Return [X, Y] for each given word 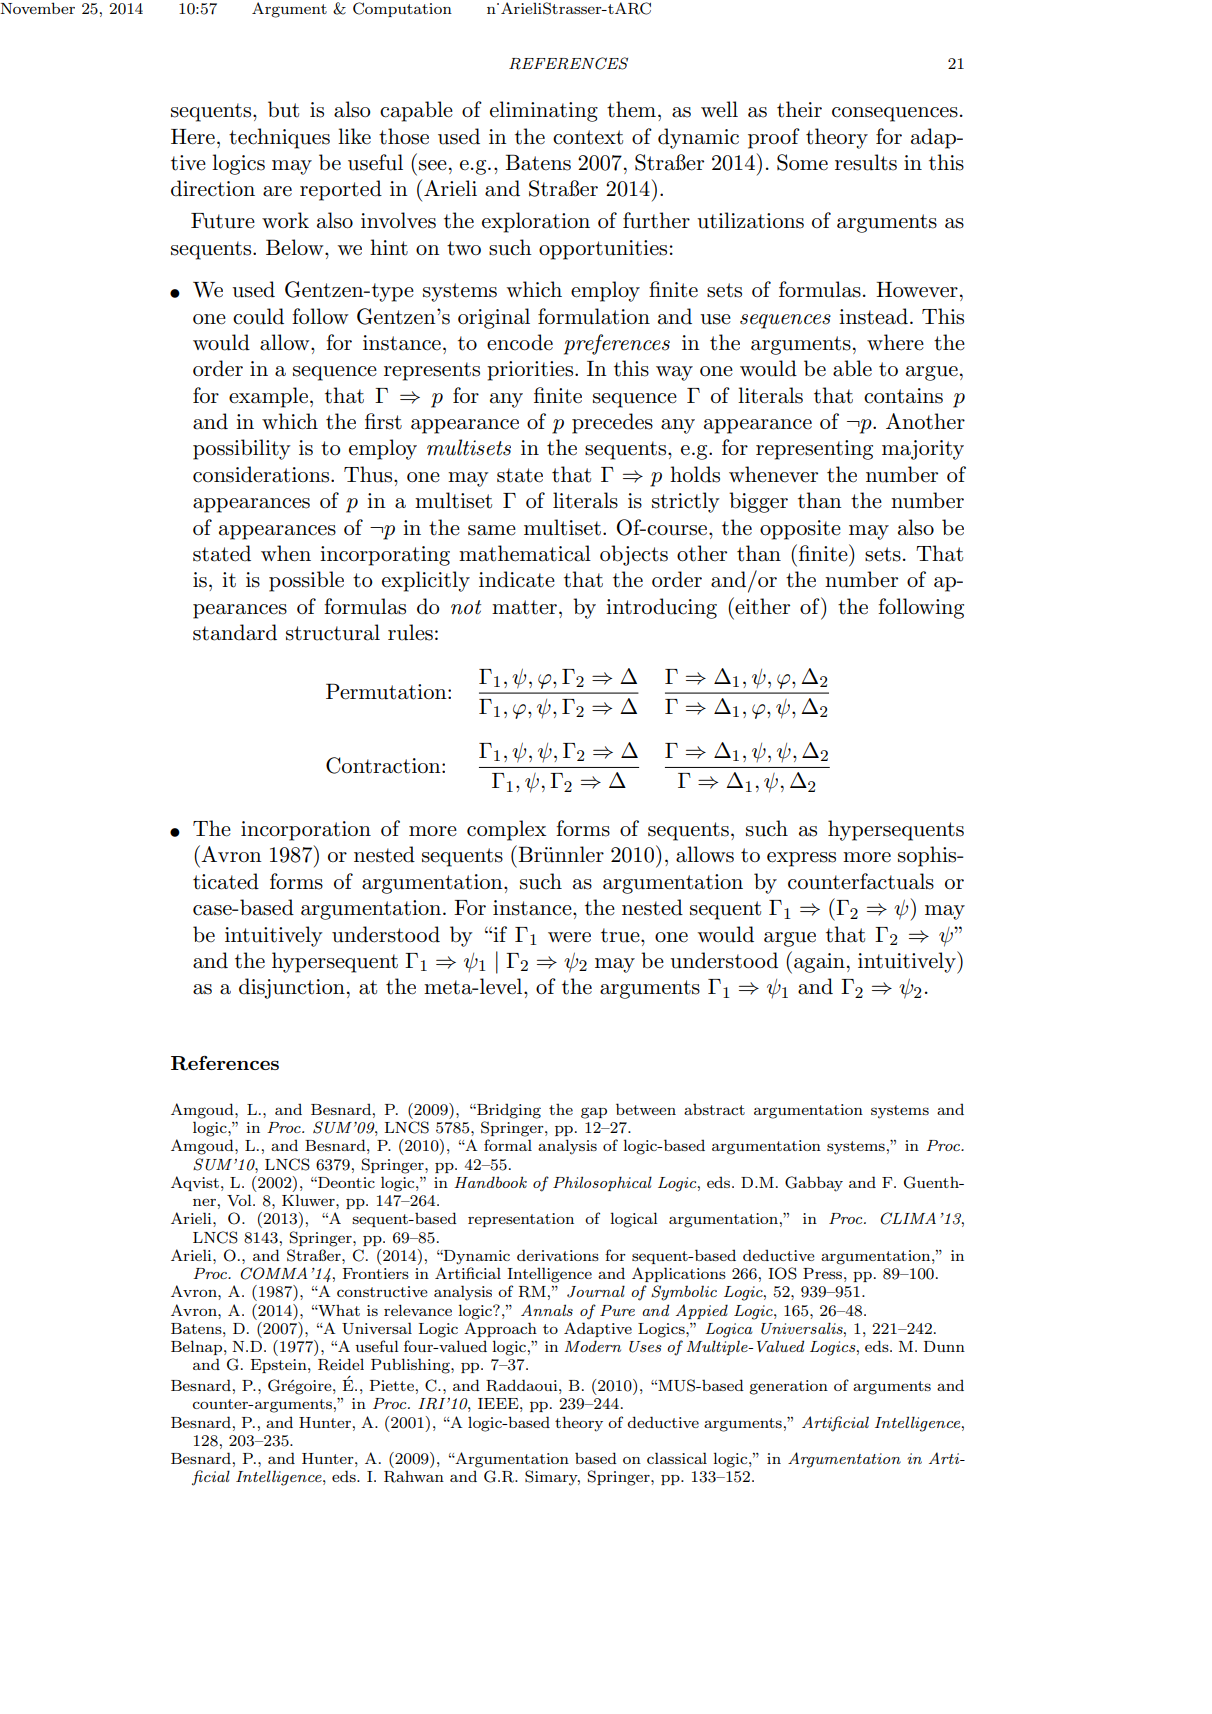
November [38, 8]
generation [788, 1387]
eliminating [544, 111]
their [799, 109]
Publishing [411, 1366]
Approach [500, 1329]
